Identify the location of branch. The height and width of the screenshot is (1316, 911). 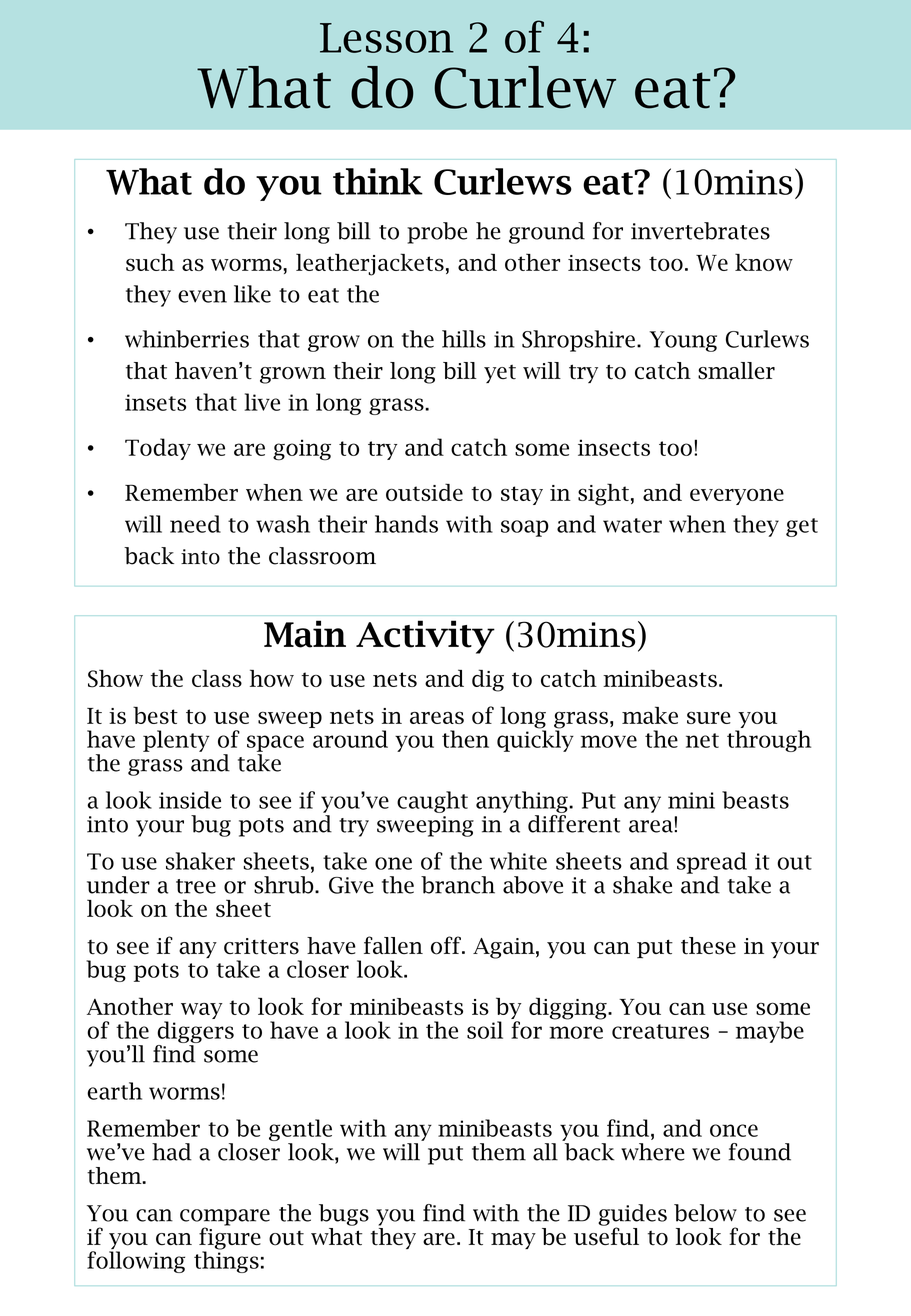
(458, 885).
